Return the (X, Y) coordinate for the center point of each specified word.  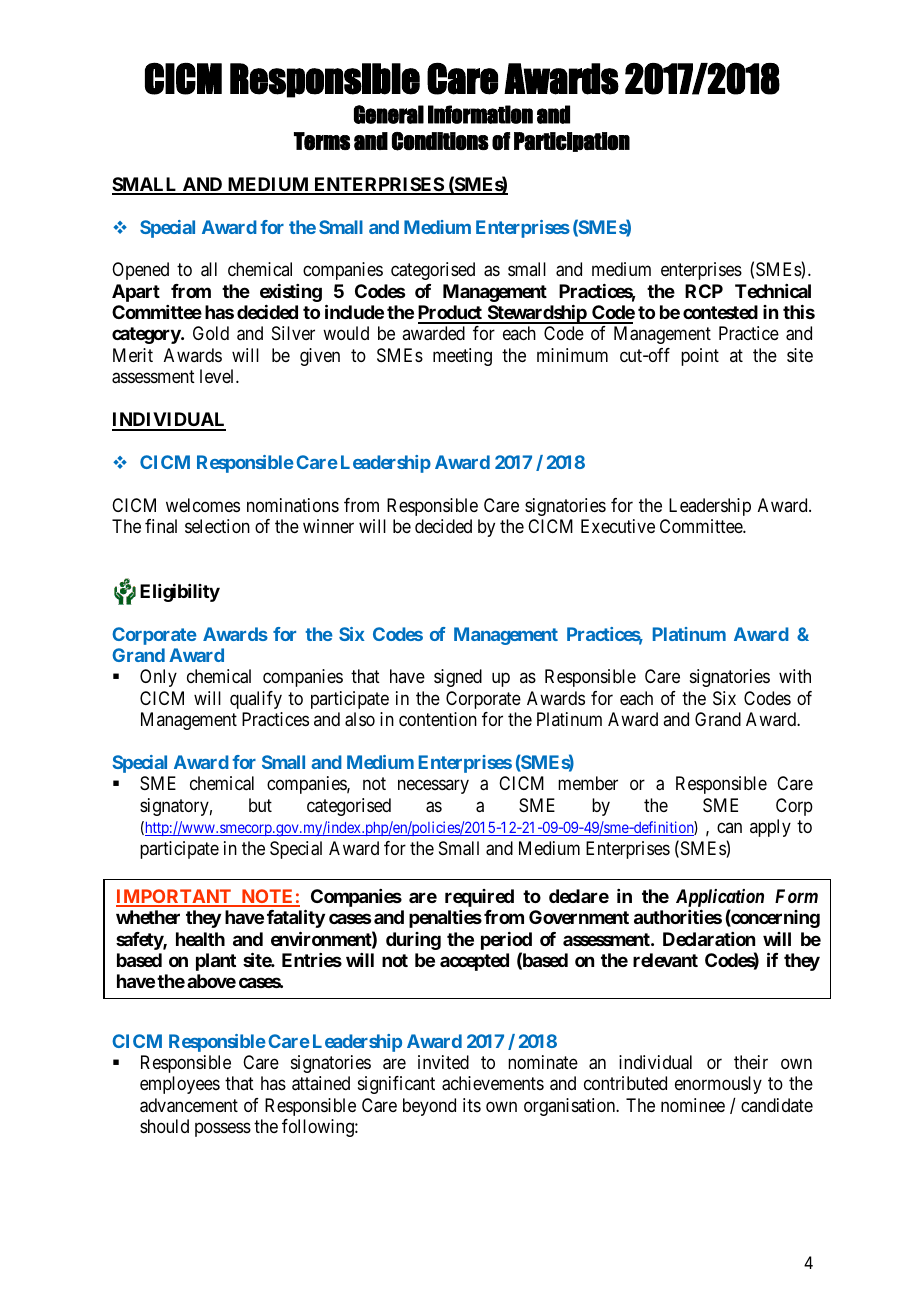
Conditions (440, 141)
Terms (322, 141)
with (795, 676)
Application (720, 898)
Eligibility (180, 593)
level (218, 376)
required (479, 898)
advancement (189, 1105)
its (472, 1105)
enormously (718, 1085)
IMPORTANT (175, 897)
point (700, 357)
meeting (462, 357)
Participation (572, 142)
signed (458, 678)
